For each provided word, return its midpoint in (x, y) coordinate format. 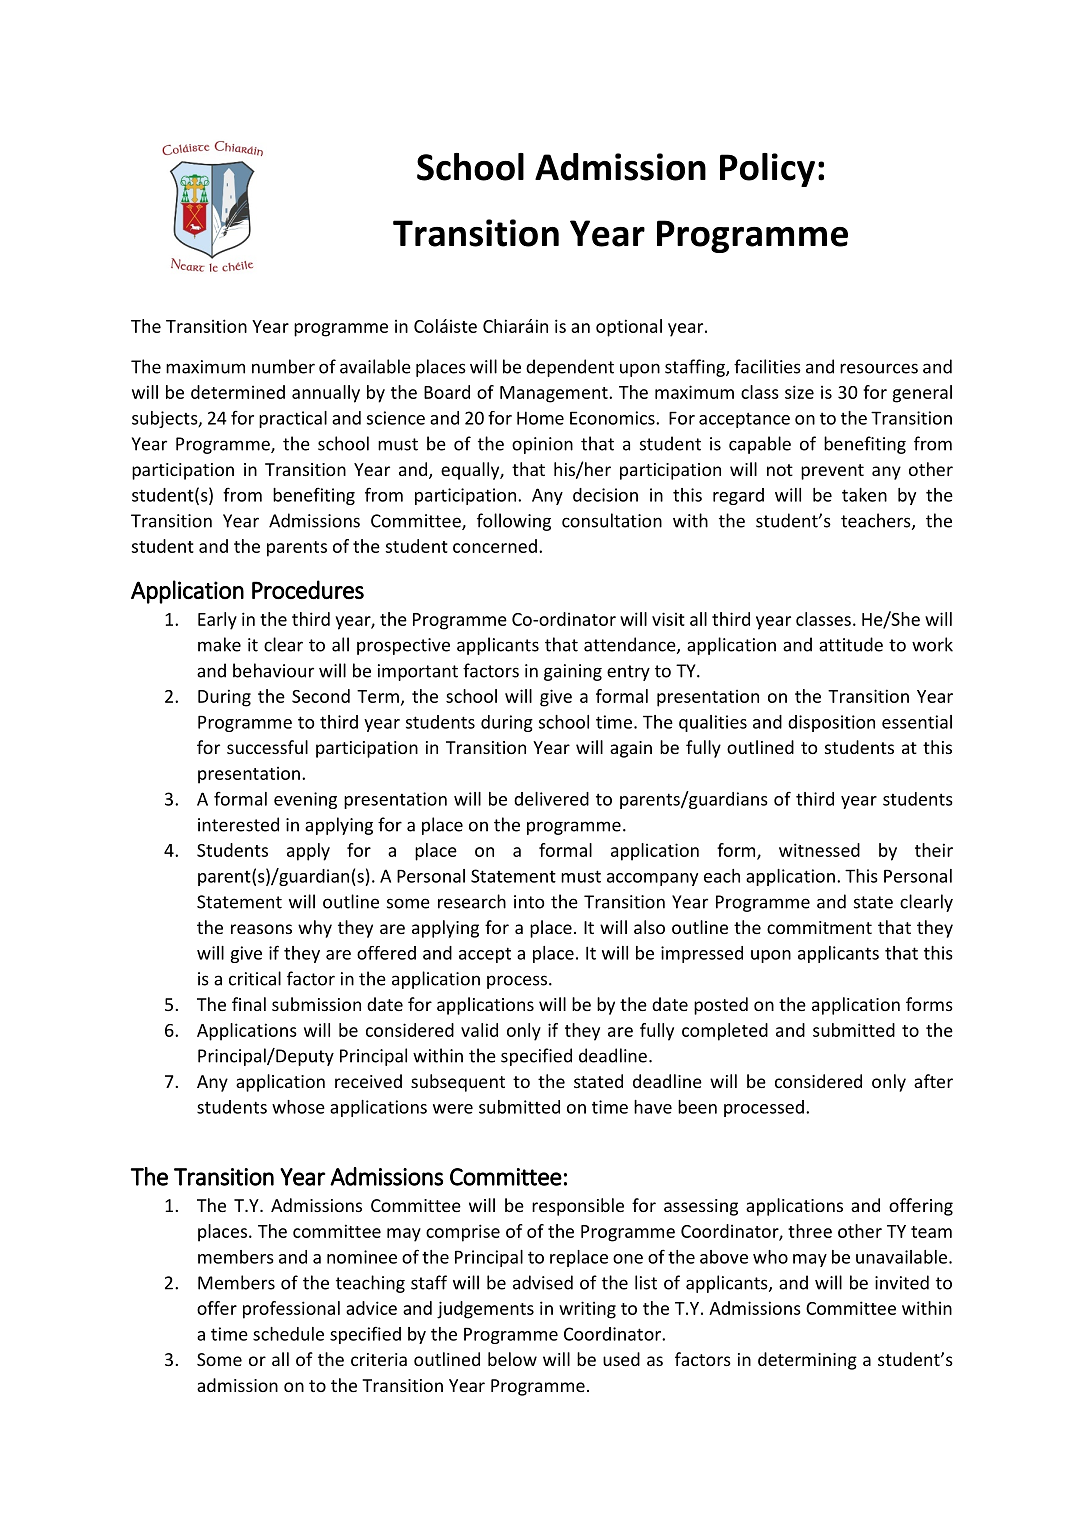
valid (479, 1030)
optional (629, 328)
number (283, 366)
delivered (551, 799)
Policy (767, 170)
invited (902, 1282)
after (933, 1081)
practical (293, 419)
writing (587, 1310)
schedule (288, 1334)
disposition (831, 723)
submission (316, 1004)
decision (605, 495)
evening (305, 800)
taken (864, 495)
